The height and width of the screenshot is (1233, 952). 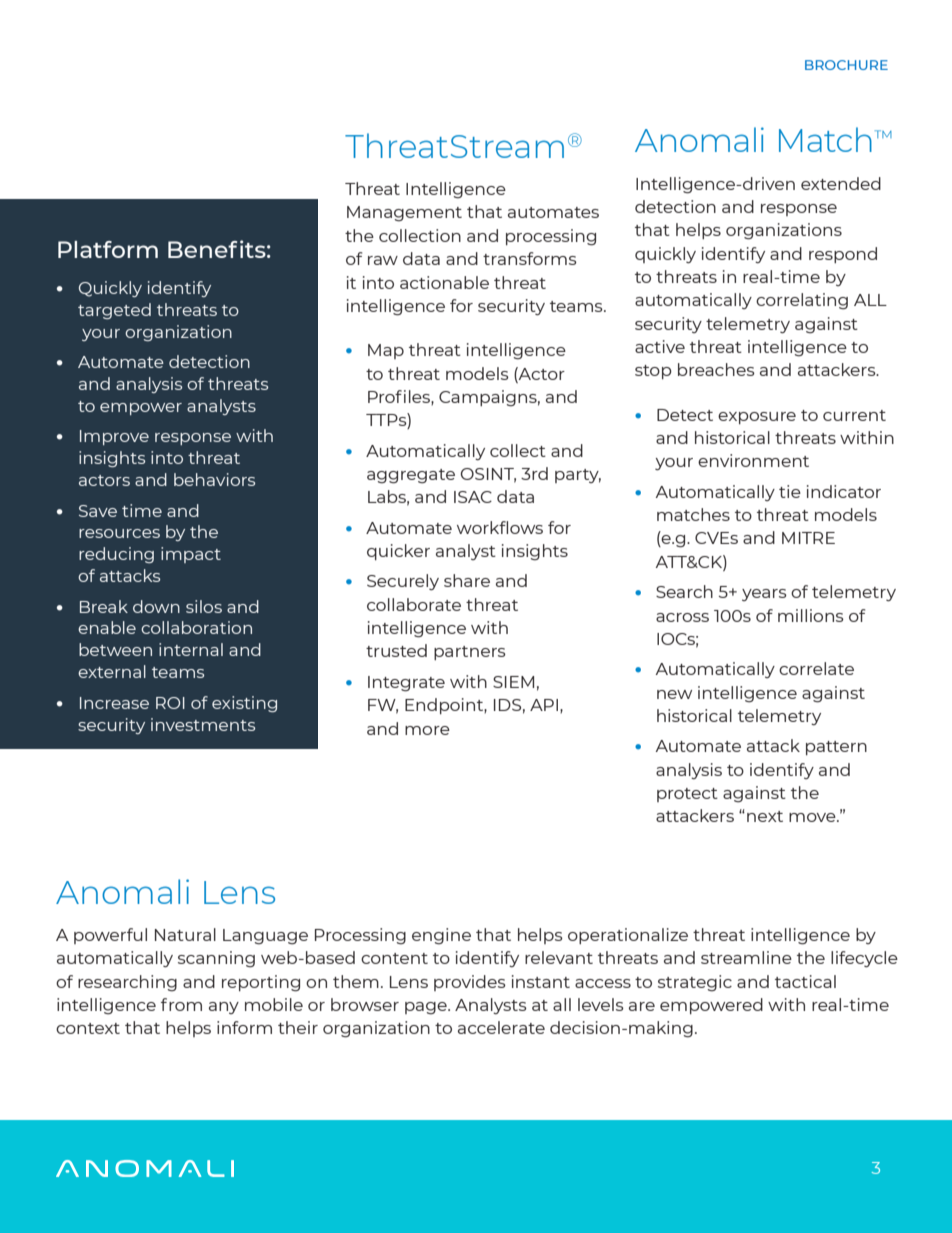 What do you see at coordinates (204, 606) in the screenshot?
I see `silos` at bounding box center [204, 606].
